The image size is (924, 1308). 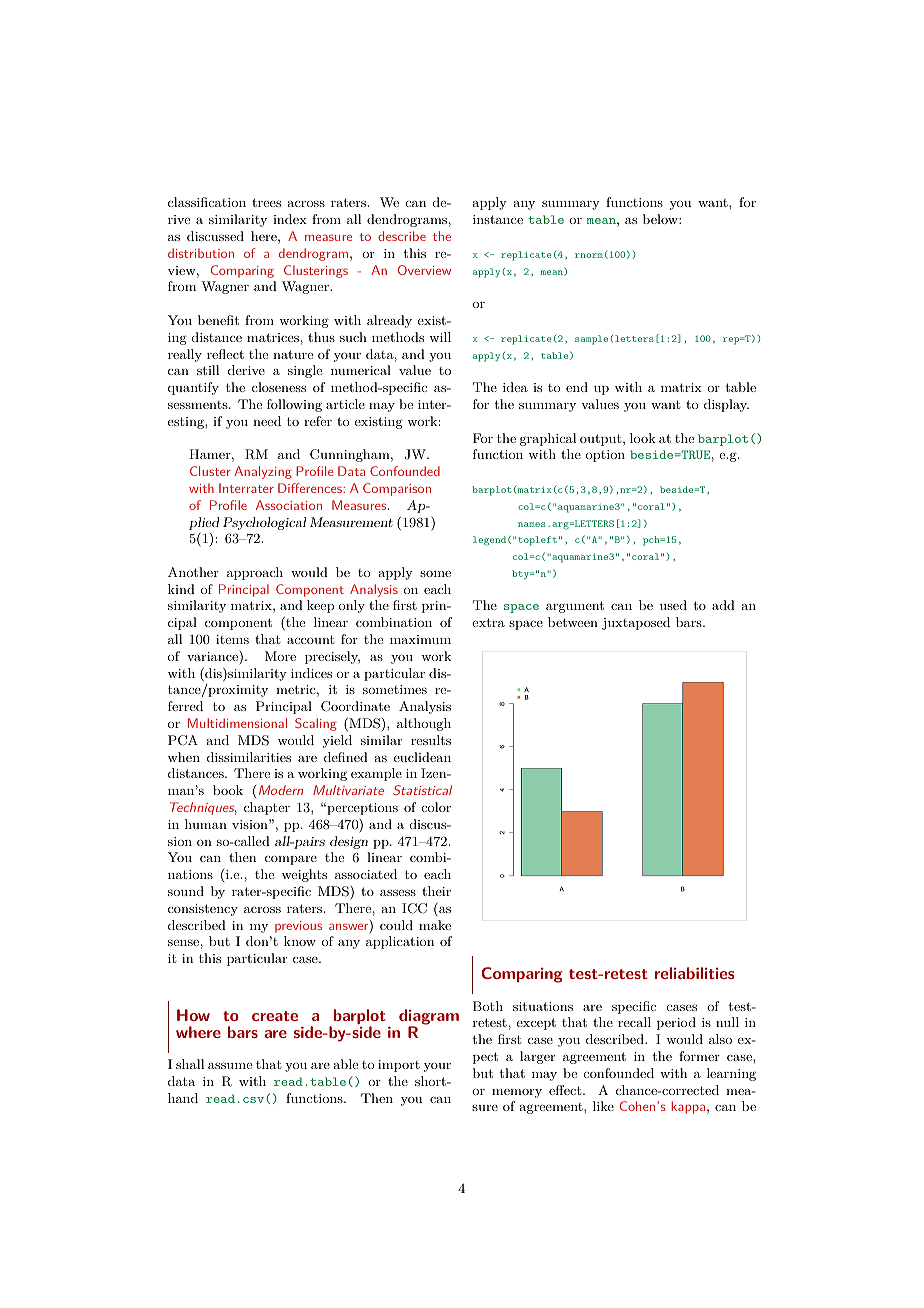 What do you see at coordinates (230, 1065) in the page?
I see `assume` at bounding box center [230, 1065].
